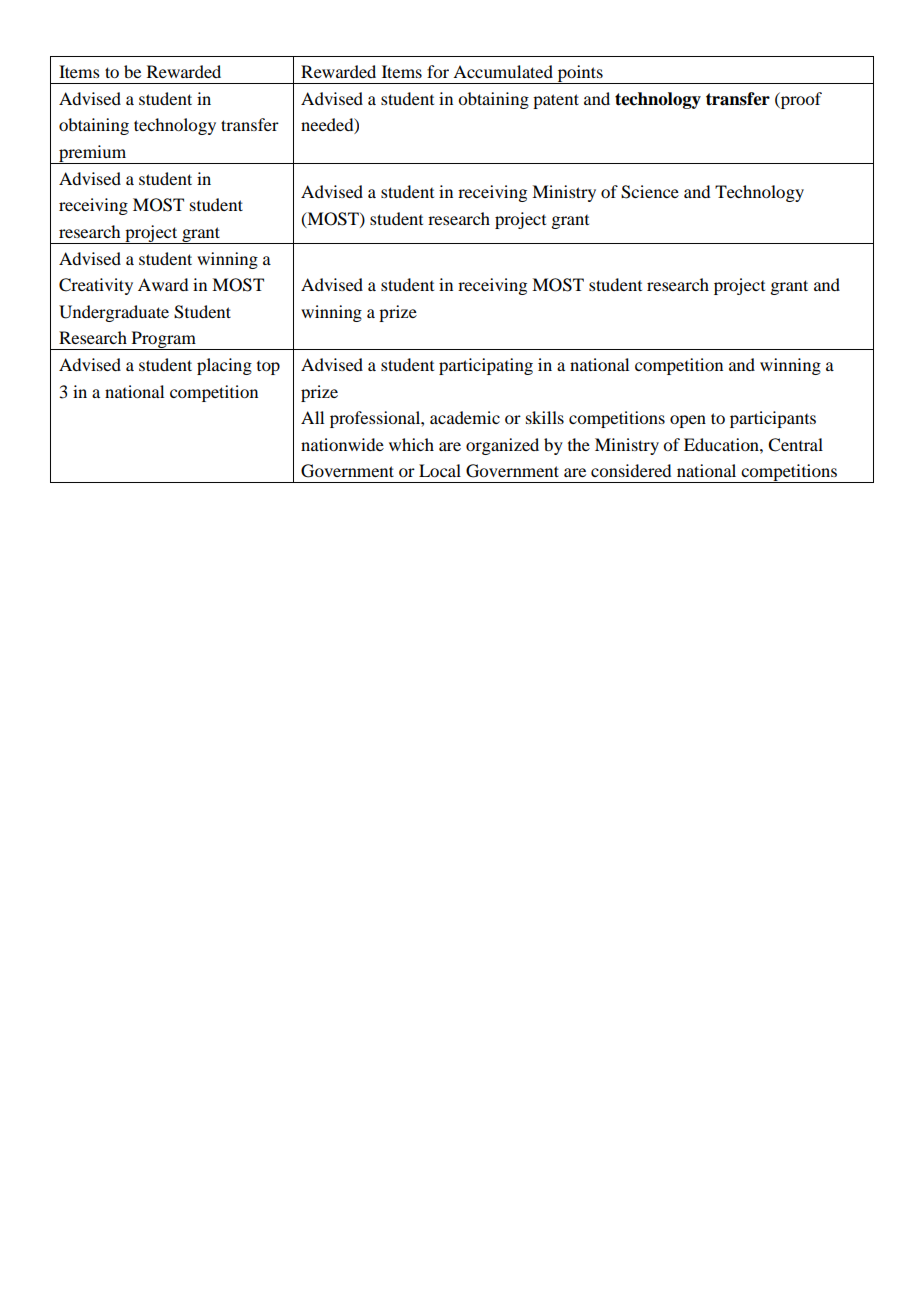  What do you see at coordinates (580, 74) in the screenshot?
I see `points` at bounding box center [580, 74].
